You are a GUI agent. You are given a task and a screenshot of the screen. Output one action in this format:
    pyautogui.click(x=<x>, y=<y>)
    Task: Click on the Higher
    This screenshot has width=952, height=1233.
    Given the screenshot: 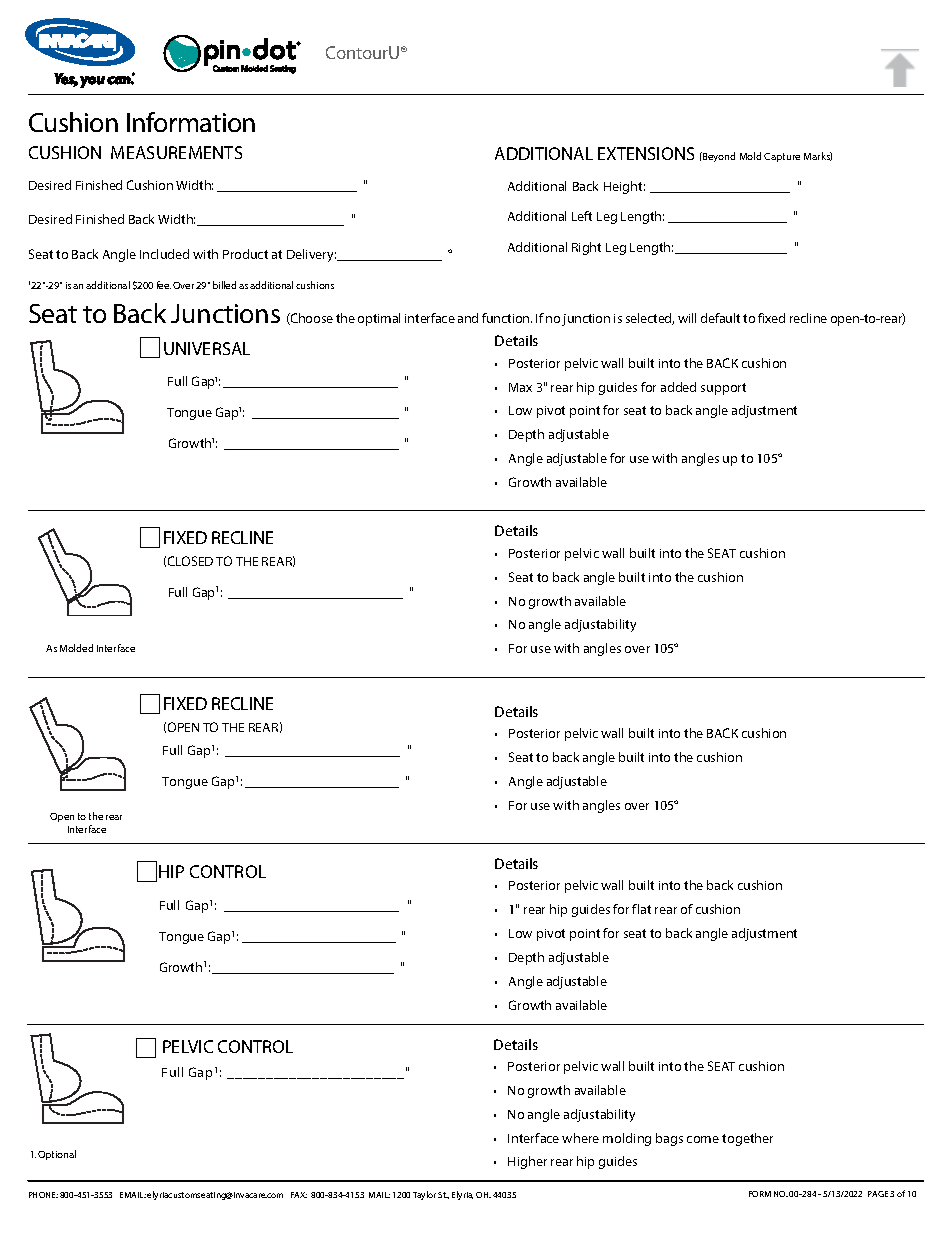 What is the action you would take?
    pyautogui.click(x=527, y=1162)
